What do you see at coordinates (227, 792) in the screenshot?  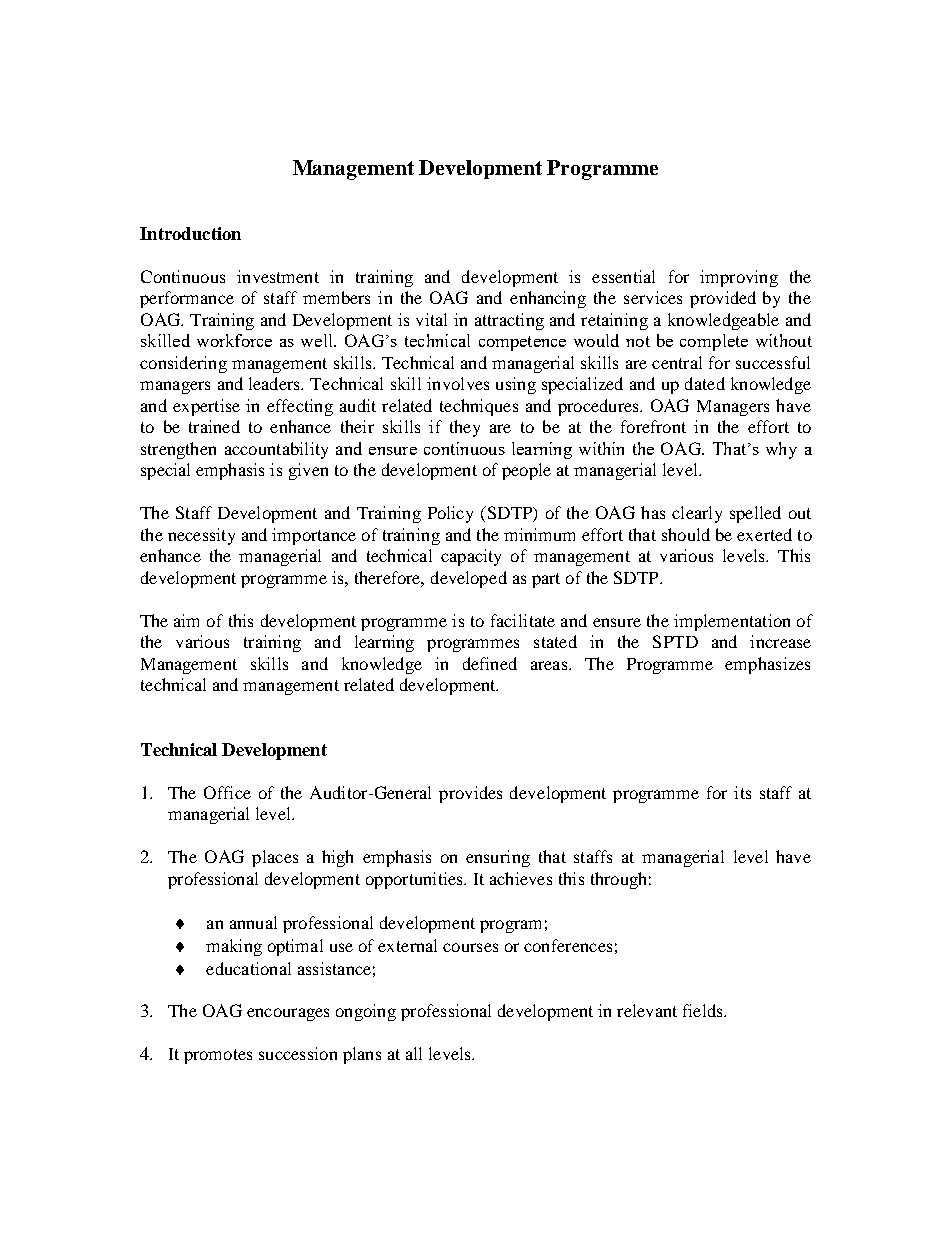 I see `Office` at bounding box center [227, 792].
